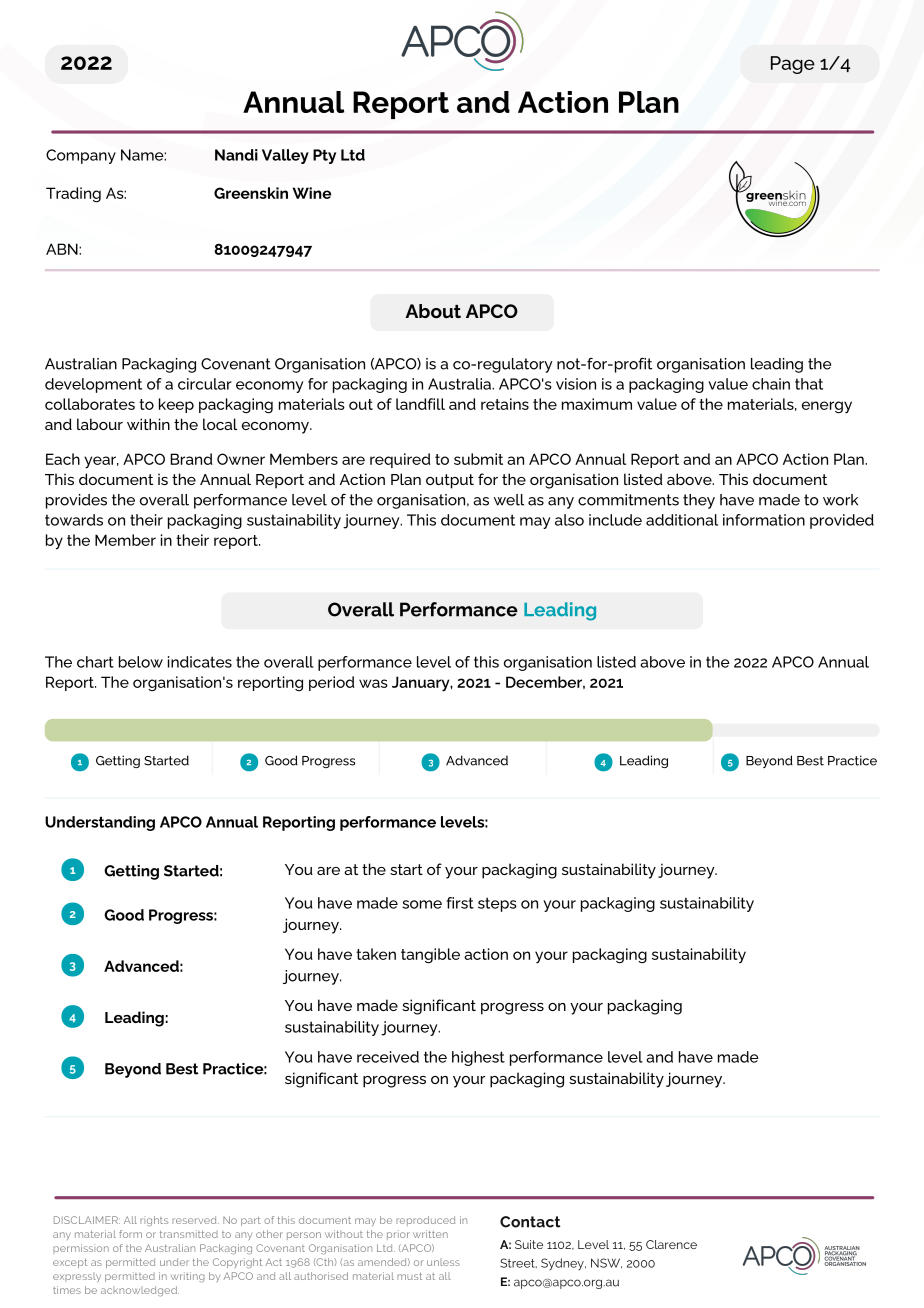  Describe the element at coordinates (450, 481) in the page. I see `output` at that location.
